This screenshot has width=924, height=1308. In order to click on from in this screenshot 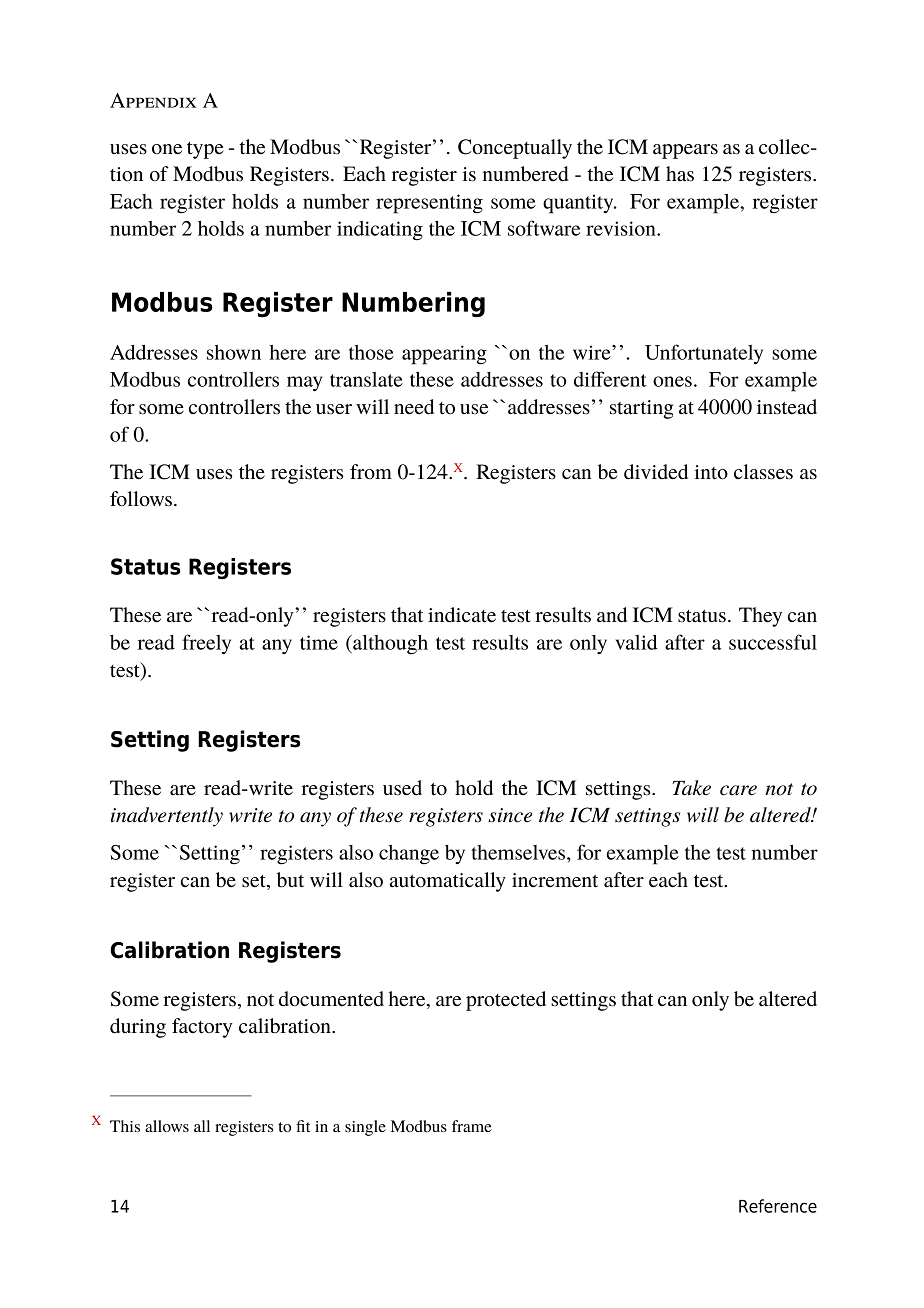, I will do `click(371, 472)`.
